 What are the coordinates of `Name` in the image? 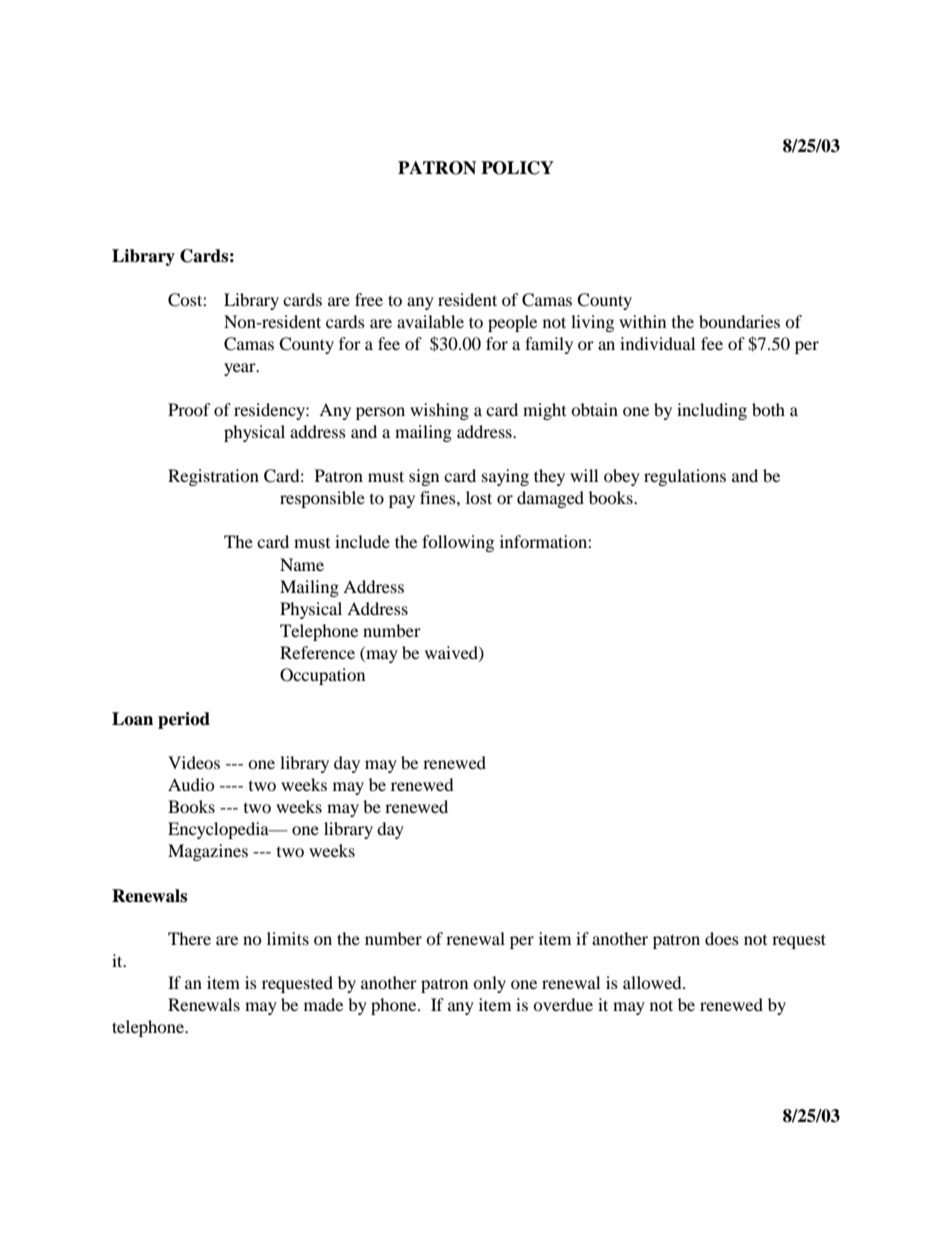 It's located at (302, 564).
